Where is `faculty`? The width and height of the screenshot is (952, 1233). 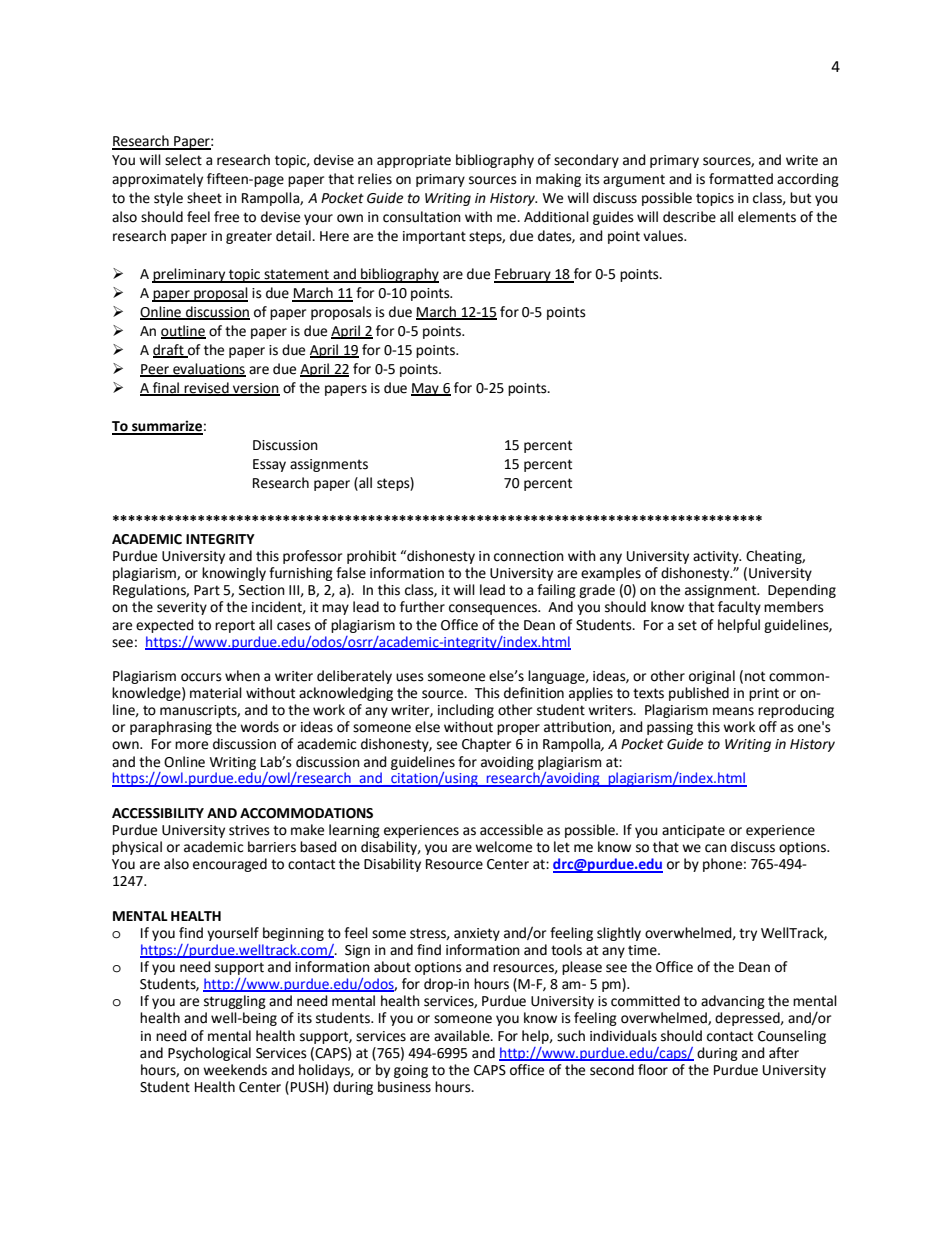 faculty is located at coordinates (739, 608).
